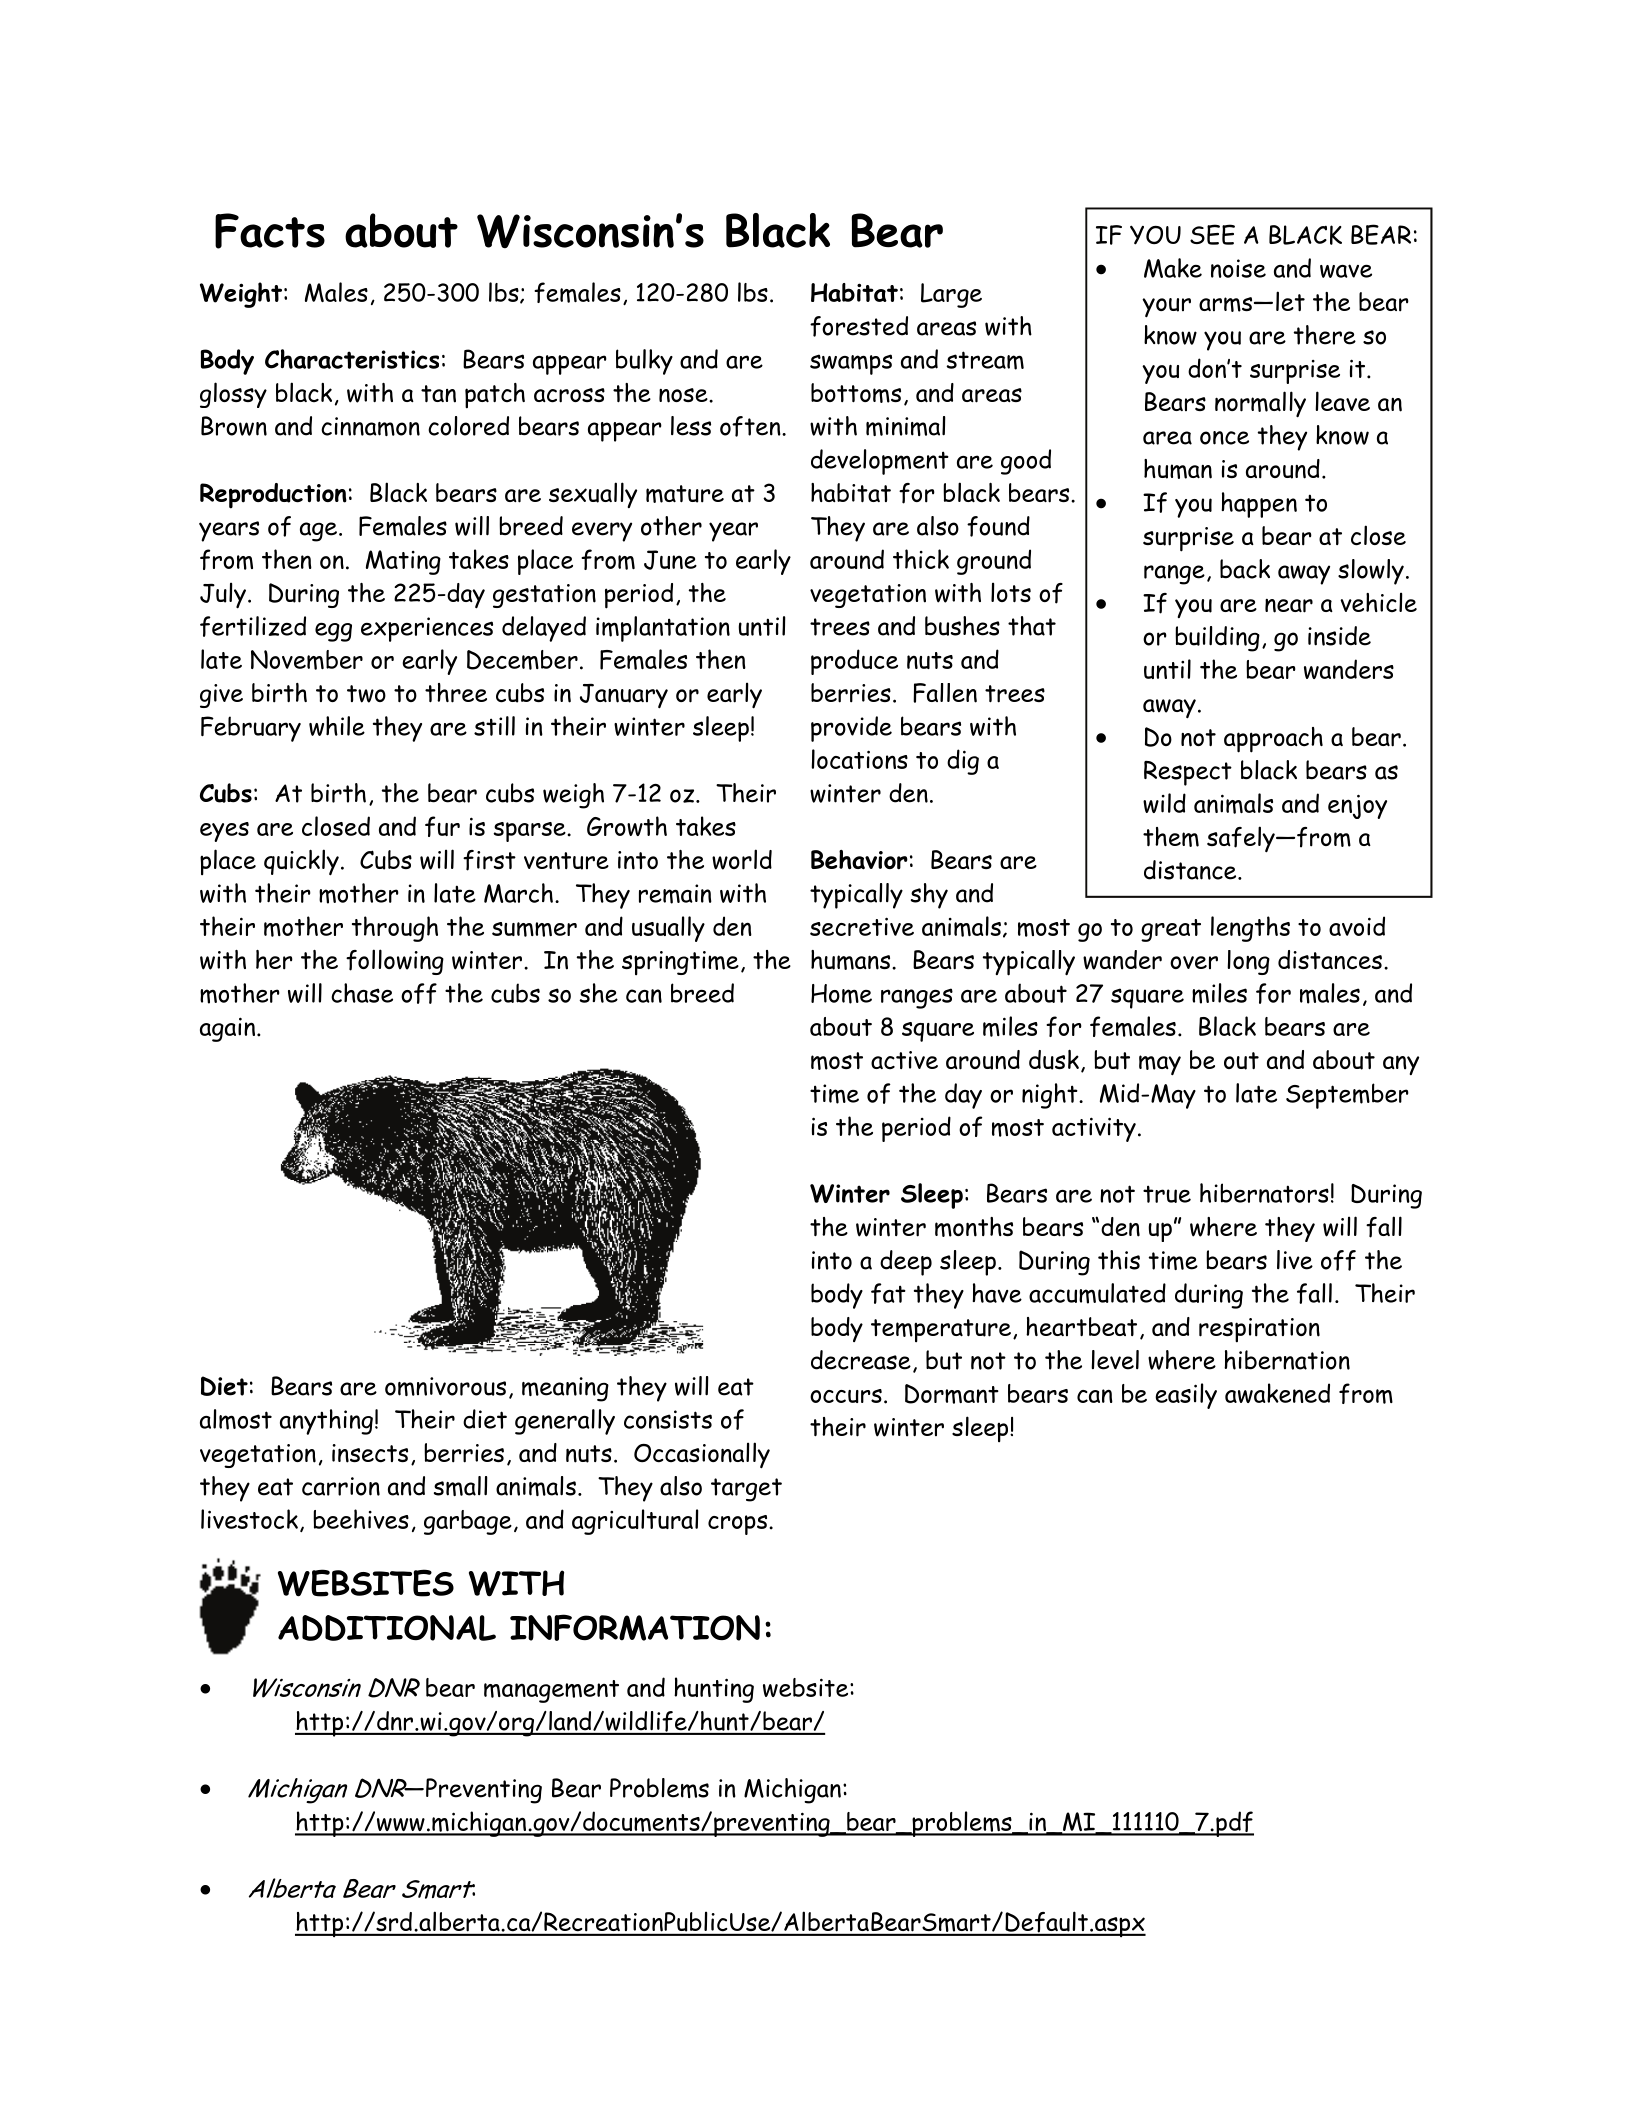 The width and height of the screenshot is (1628, 2107). I want to click on noise, so click(1238, 268).
